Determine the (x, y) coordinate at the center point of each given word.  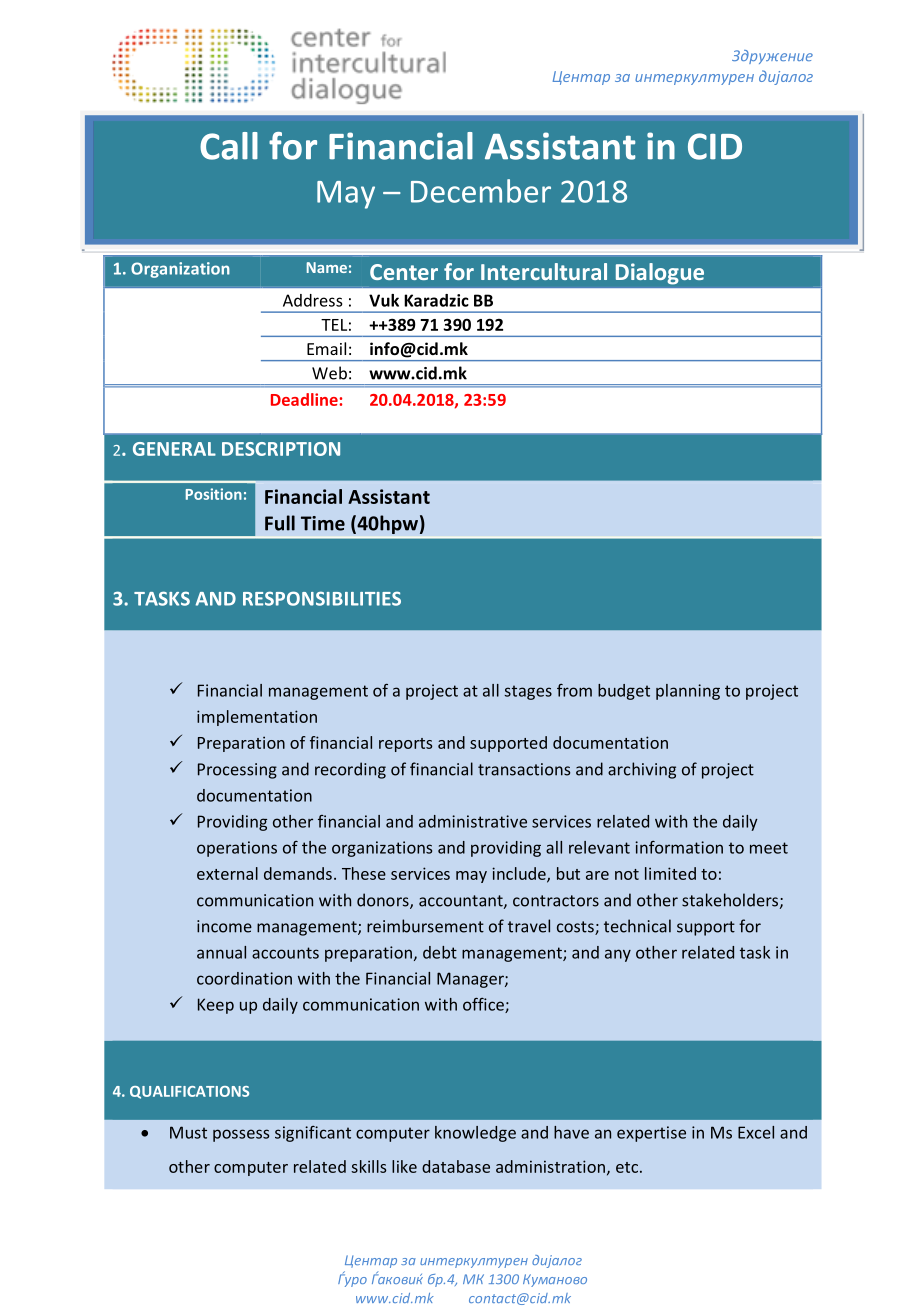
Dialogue (660, 274)
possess (241, 1135)
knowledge (475, 1134)
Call (229, 146)
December (481, 191)
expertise (651, 1134)
